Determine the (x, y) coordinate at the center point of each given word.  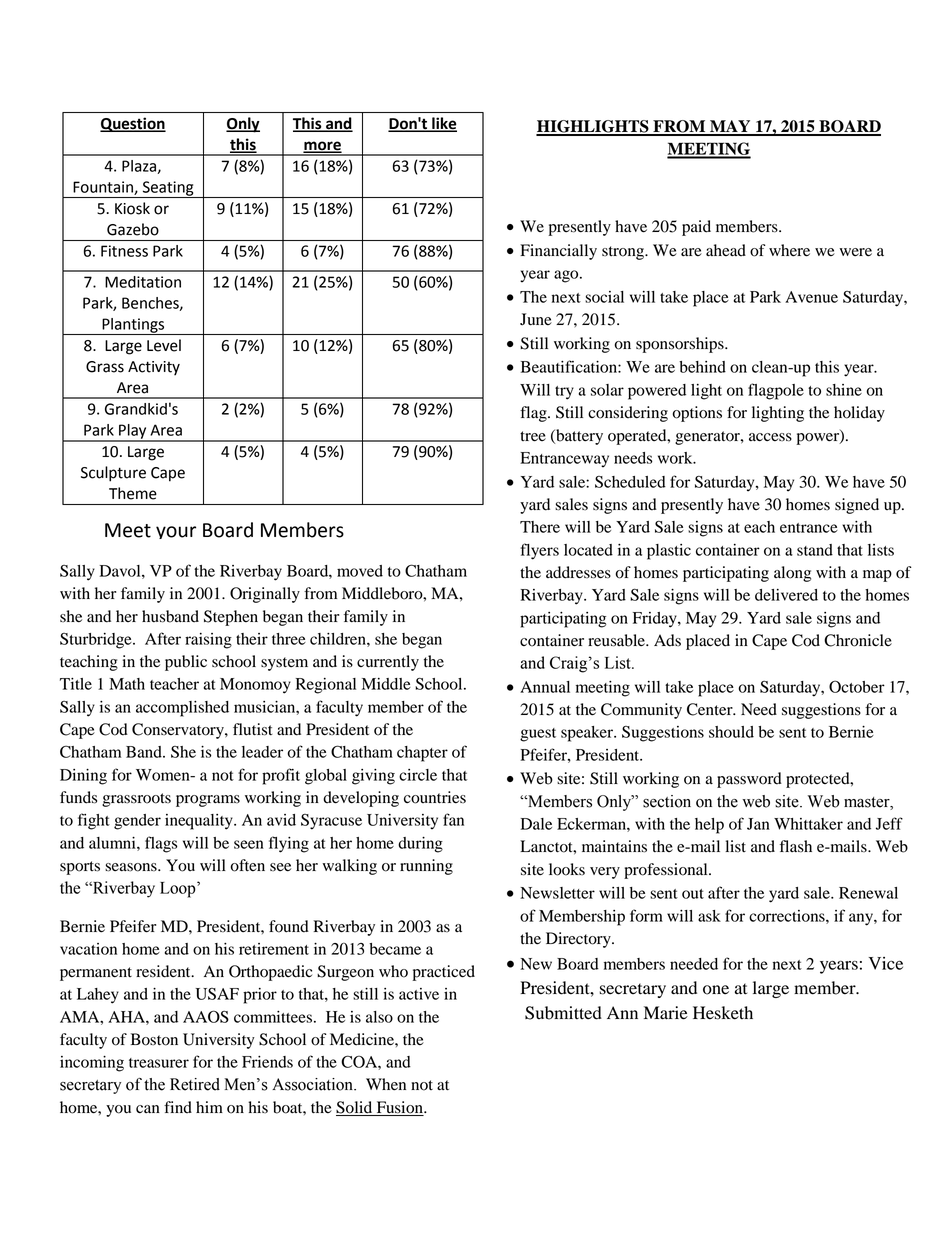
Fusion (399, 1108)
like (443, 124)
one (716, 990)
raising (208, 641)
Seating (168, 189)
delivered (786, 595)
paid (696, 228)
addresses (578, 572)
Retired (195, 1084)
